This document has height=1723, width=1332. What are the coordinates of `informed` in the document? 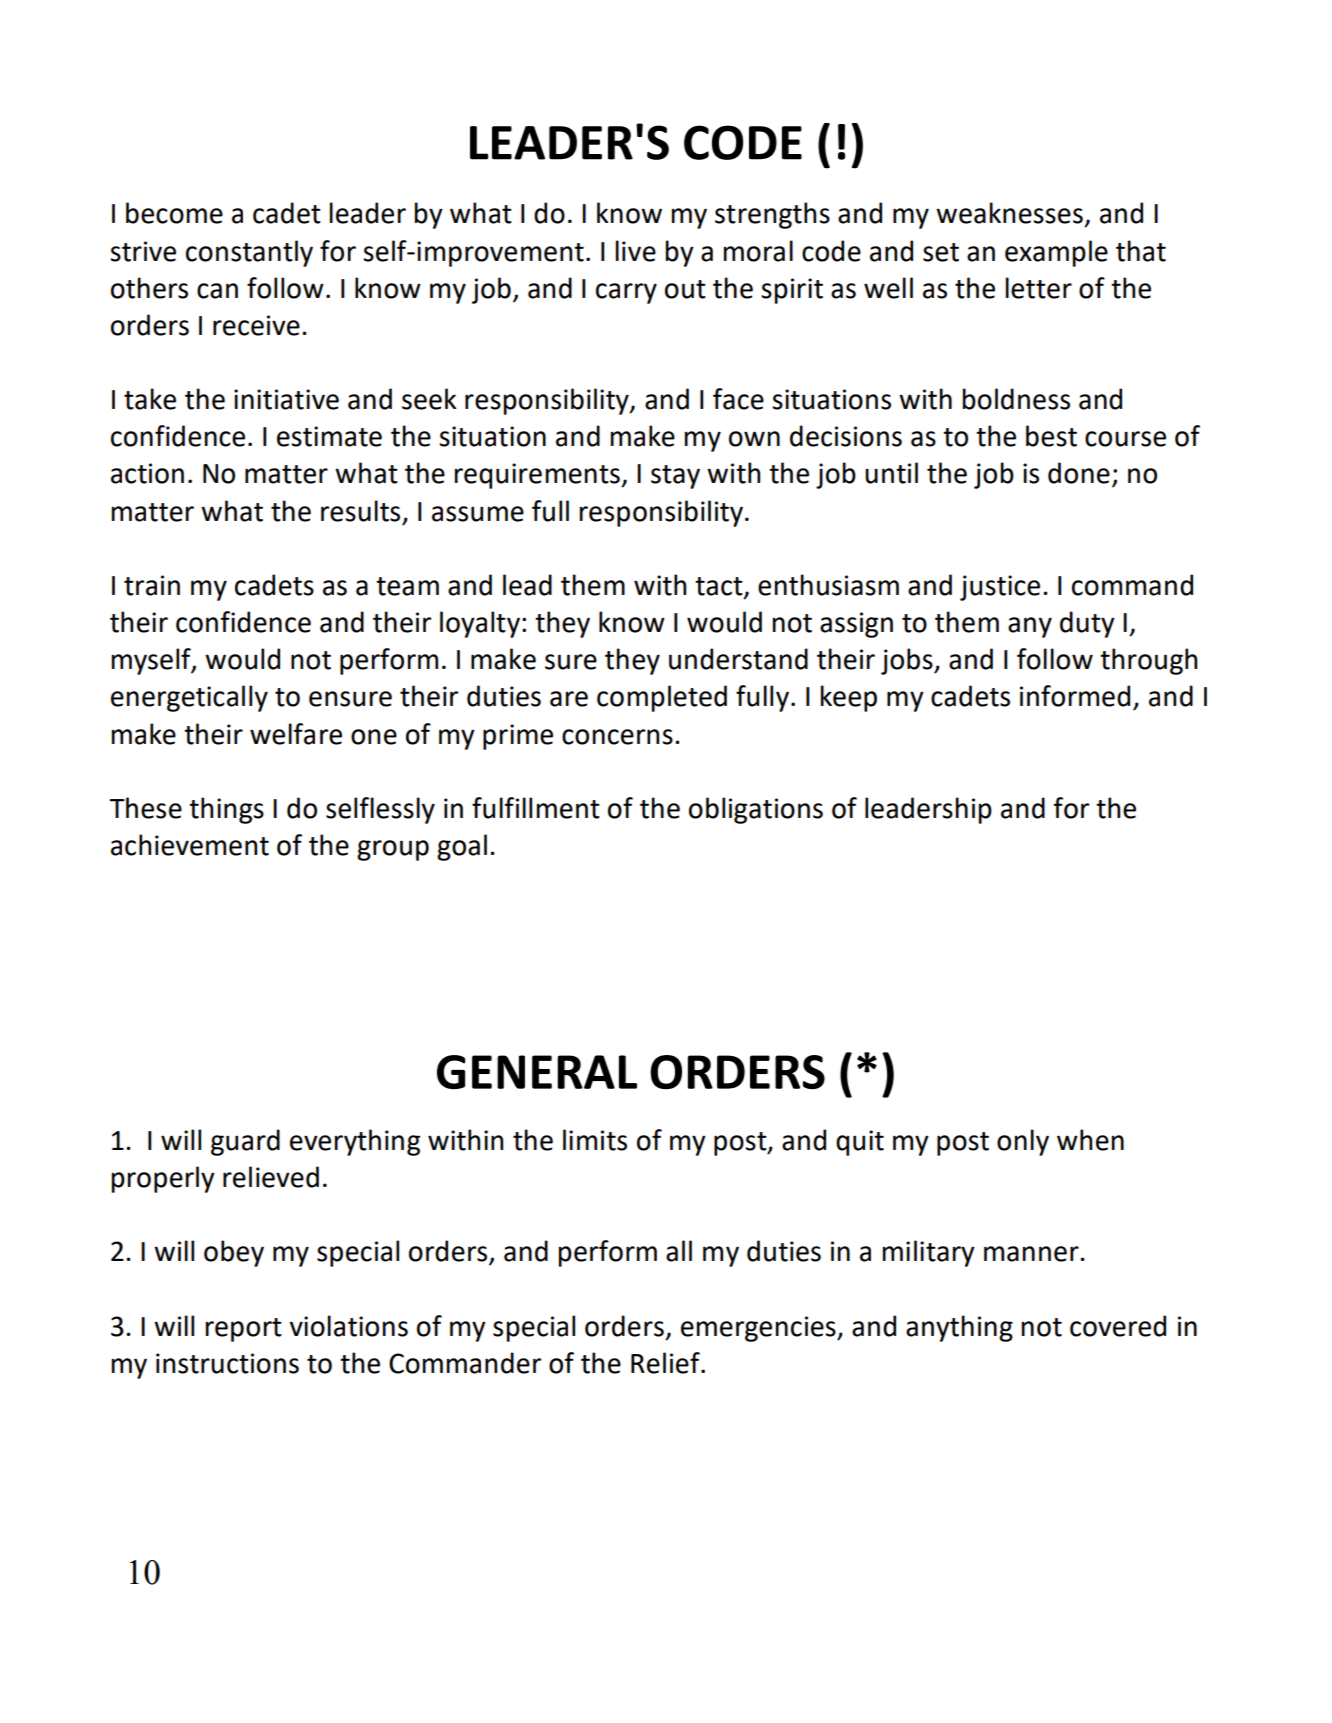 It's located at (1075, 696).
